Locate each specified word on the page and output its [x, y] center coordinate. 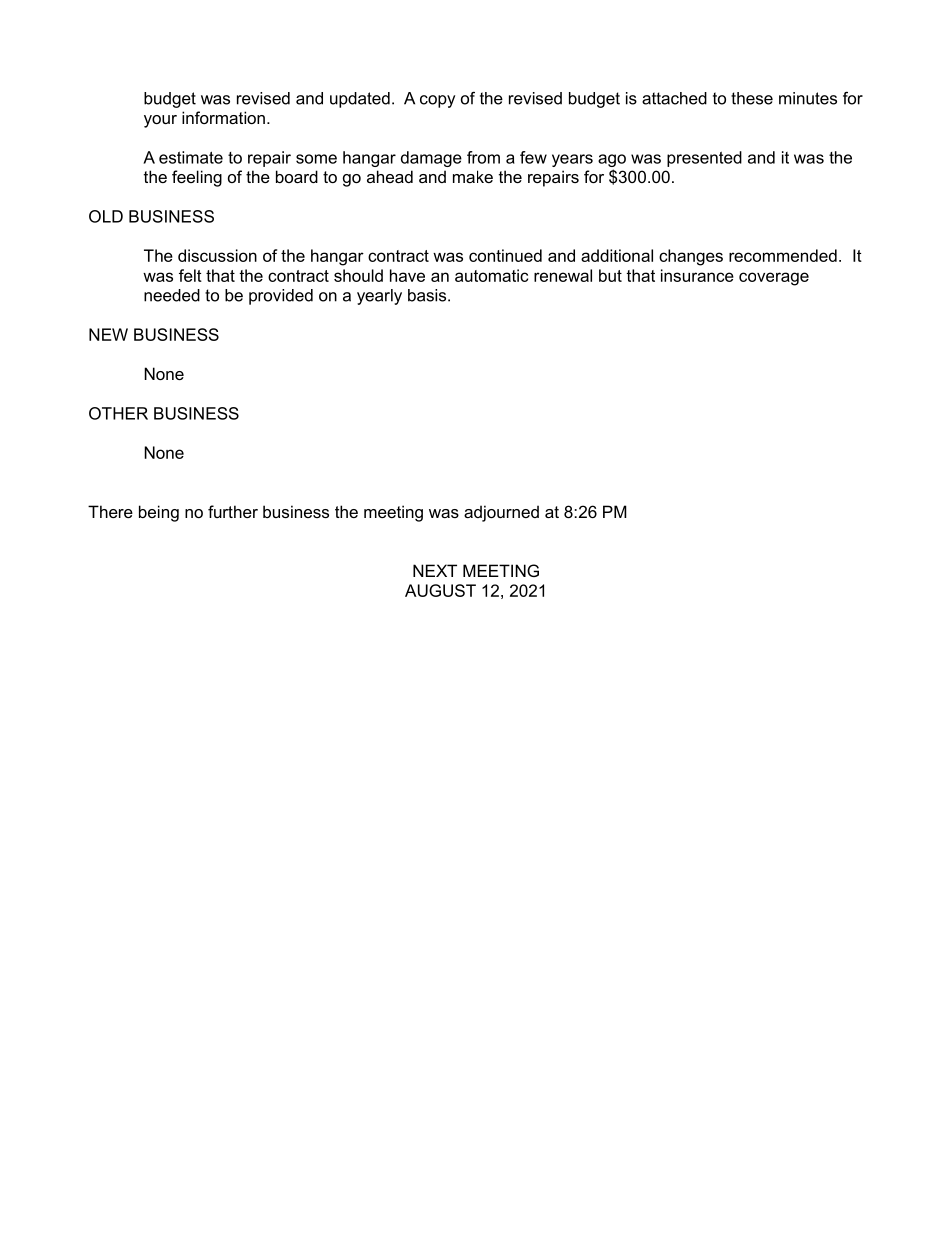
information [223, 117]
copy [437, 101]
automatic [491, 275]
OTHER [118, 413]
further [233, 511]
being [159, 513]
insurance [697, 275]
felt [190, 275]
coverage [774, 279]
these [752, 98]
